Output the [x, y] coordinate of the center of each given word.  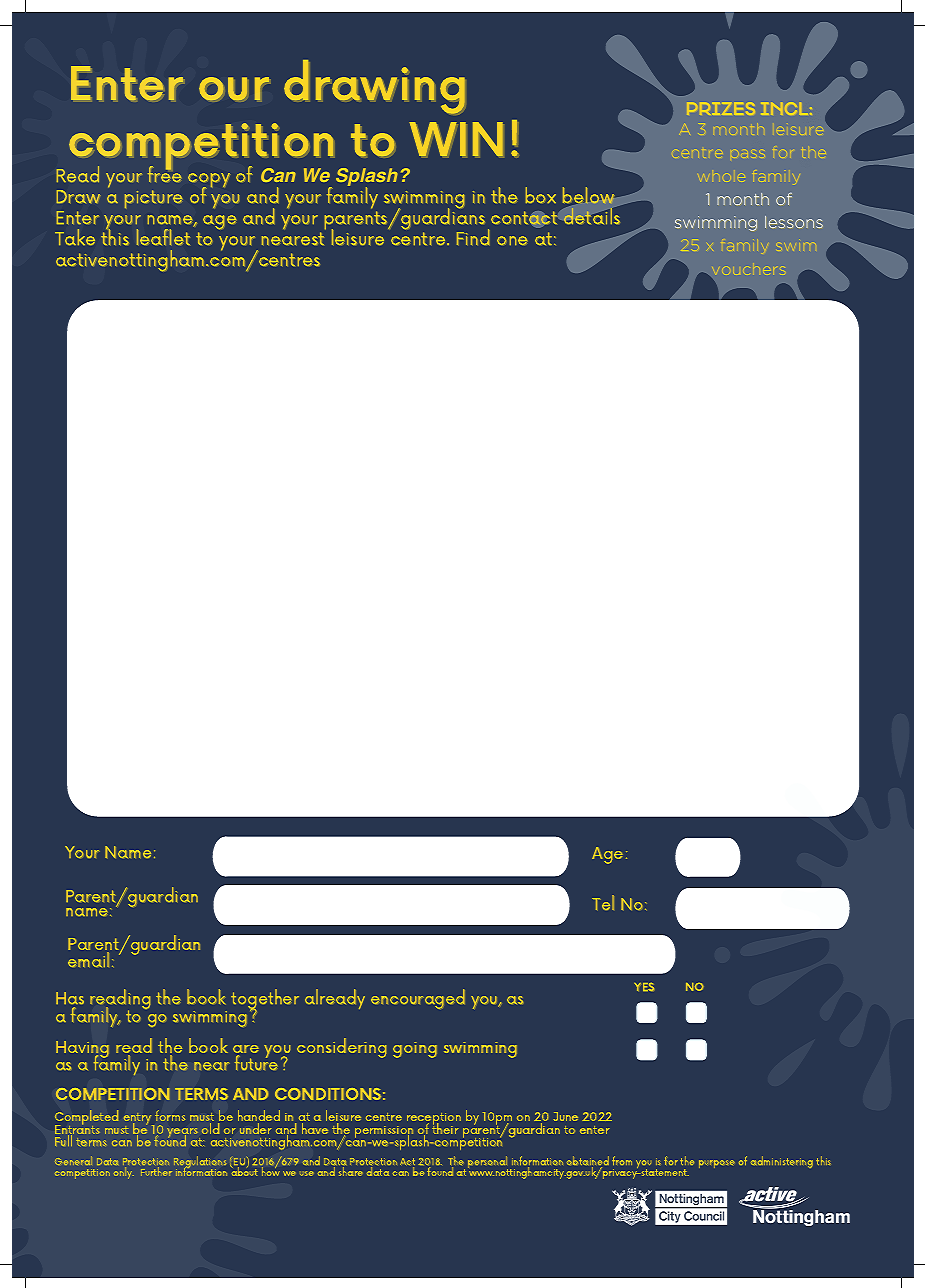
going [415, 1050]
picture [153, 199]
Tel [603, 902]
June [566, 1116]
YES [644, 987]
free [164, 173]
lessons [794, 222]
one [512, 241]
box [541, 195]
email [88, 960]
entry [139, 1120]
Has [70, 998]
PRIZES [721, 108]
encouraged [418, 999]
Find [473, 237]
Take [75, 237]
